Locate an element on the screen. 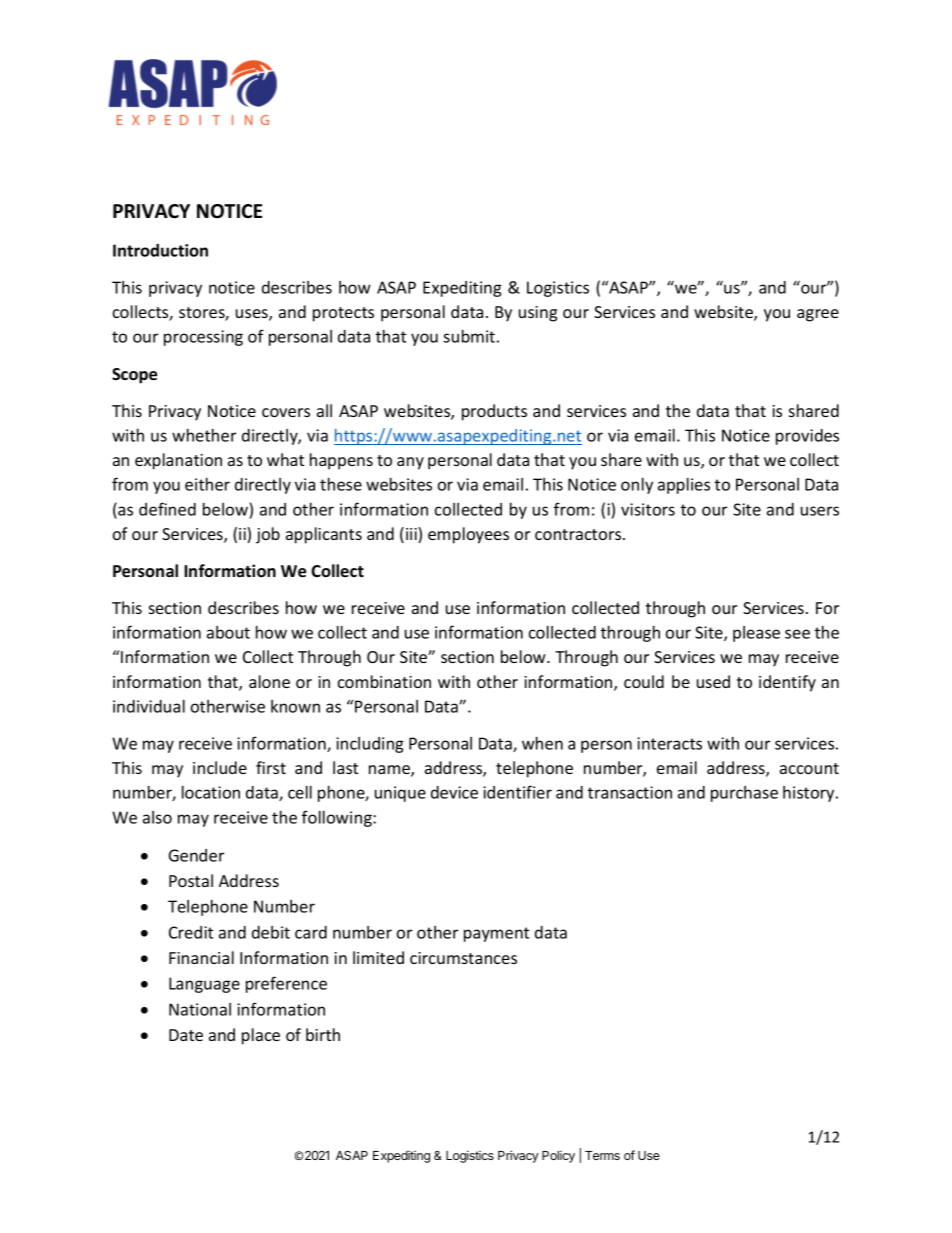  purchase is located at coordinates (744, 794).
